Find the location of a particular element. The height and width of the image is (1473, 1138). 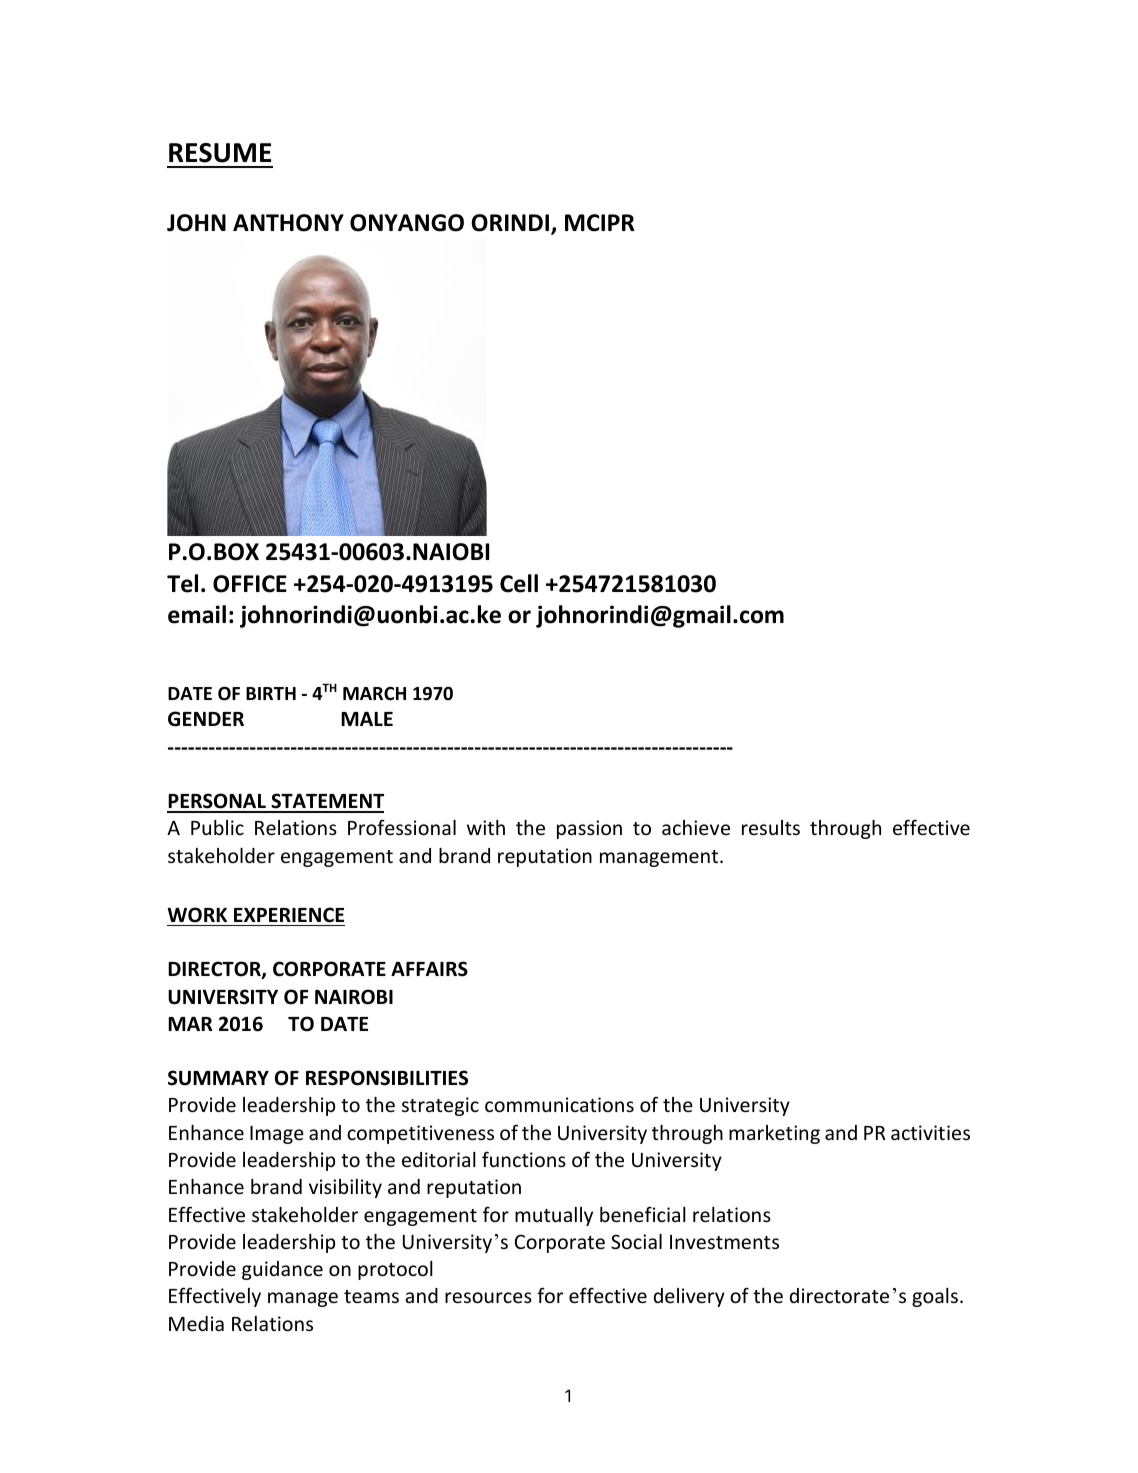

Cell is located at coordinates (519, 583).
